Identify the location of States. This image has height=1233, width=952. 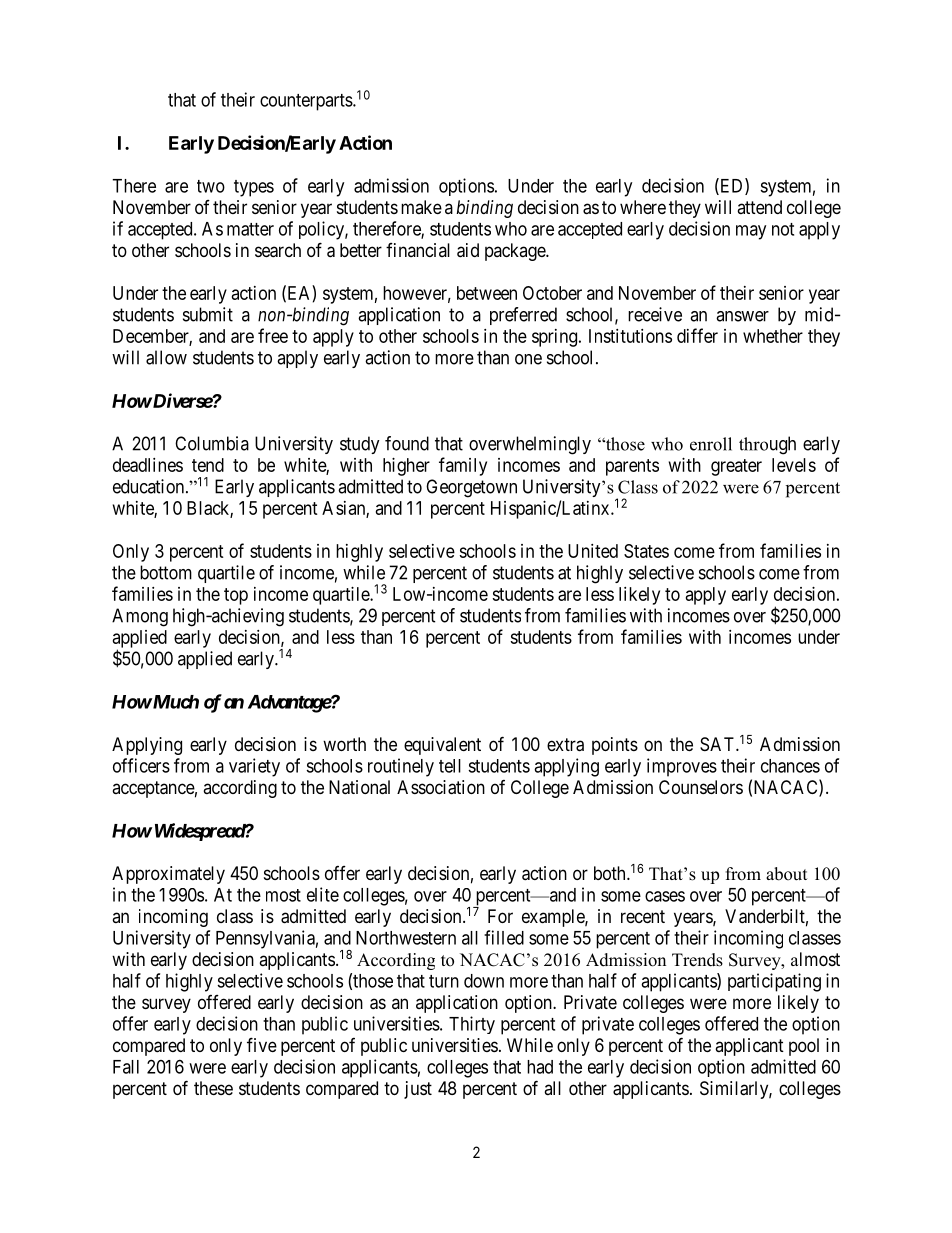
(646, 551).
